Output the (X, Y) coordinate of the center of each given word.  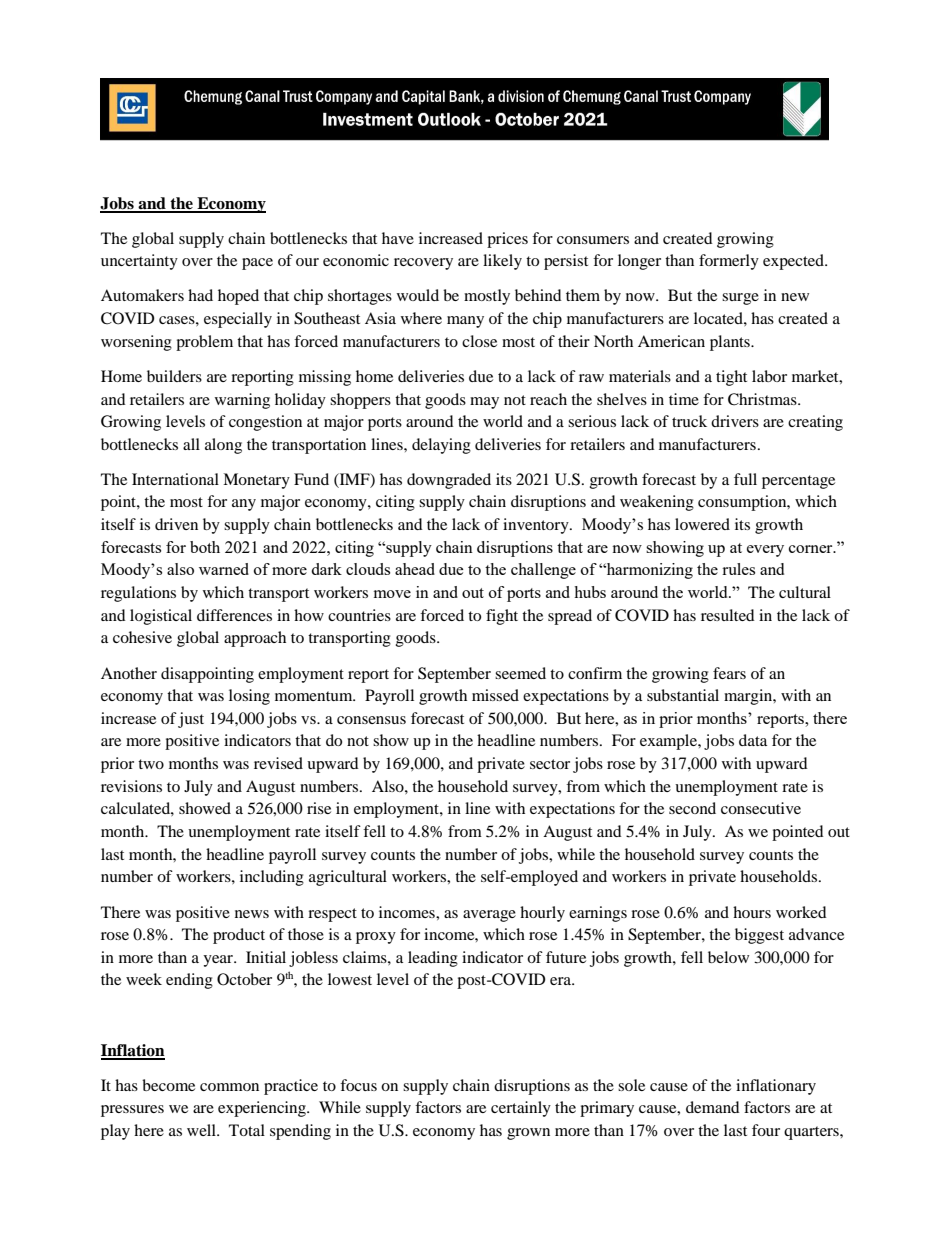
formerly (729, 262)
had (200, 295)
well (203, 1130)
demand (713, 1107)
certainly (521, 1109)
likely (502, 262)
